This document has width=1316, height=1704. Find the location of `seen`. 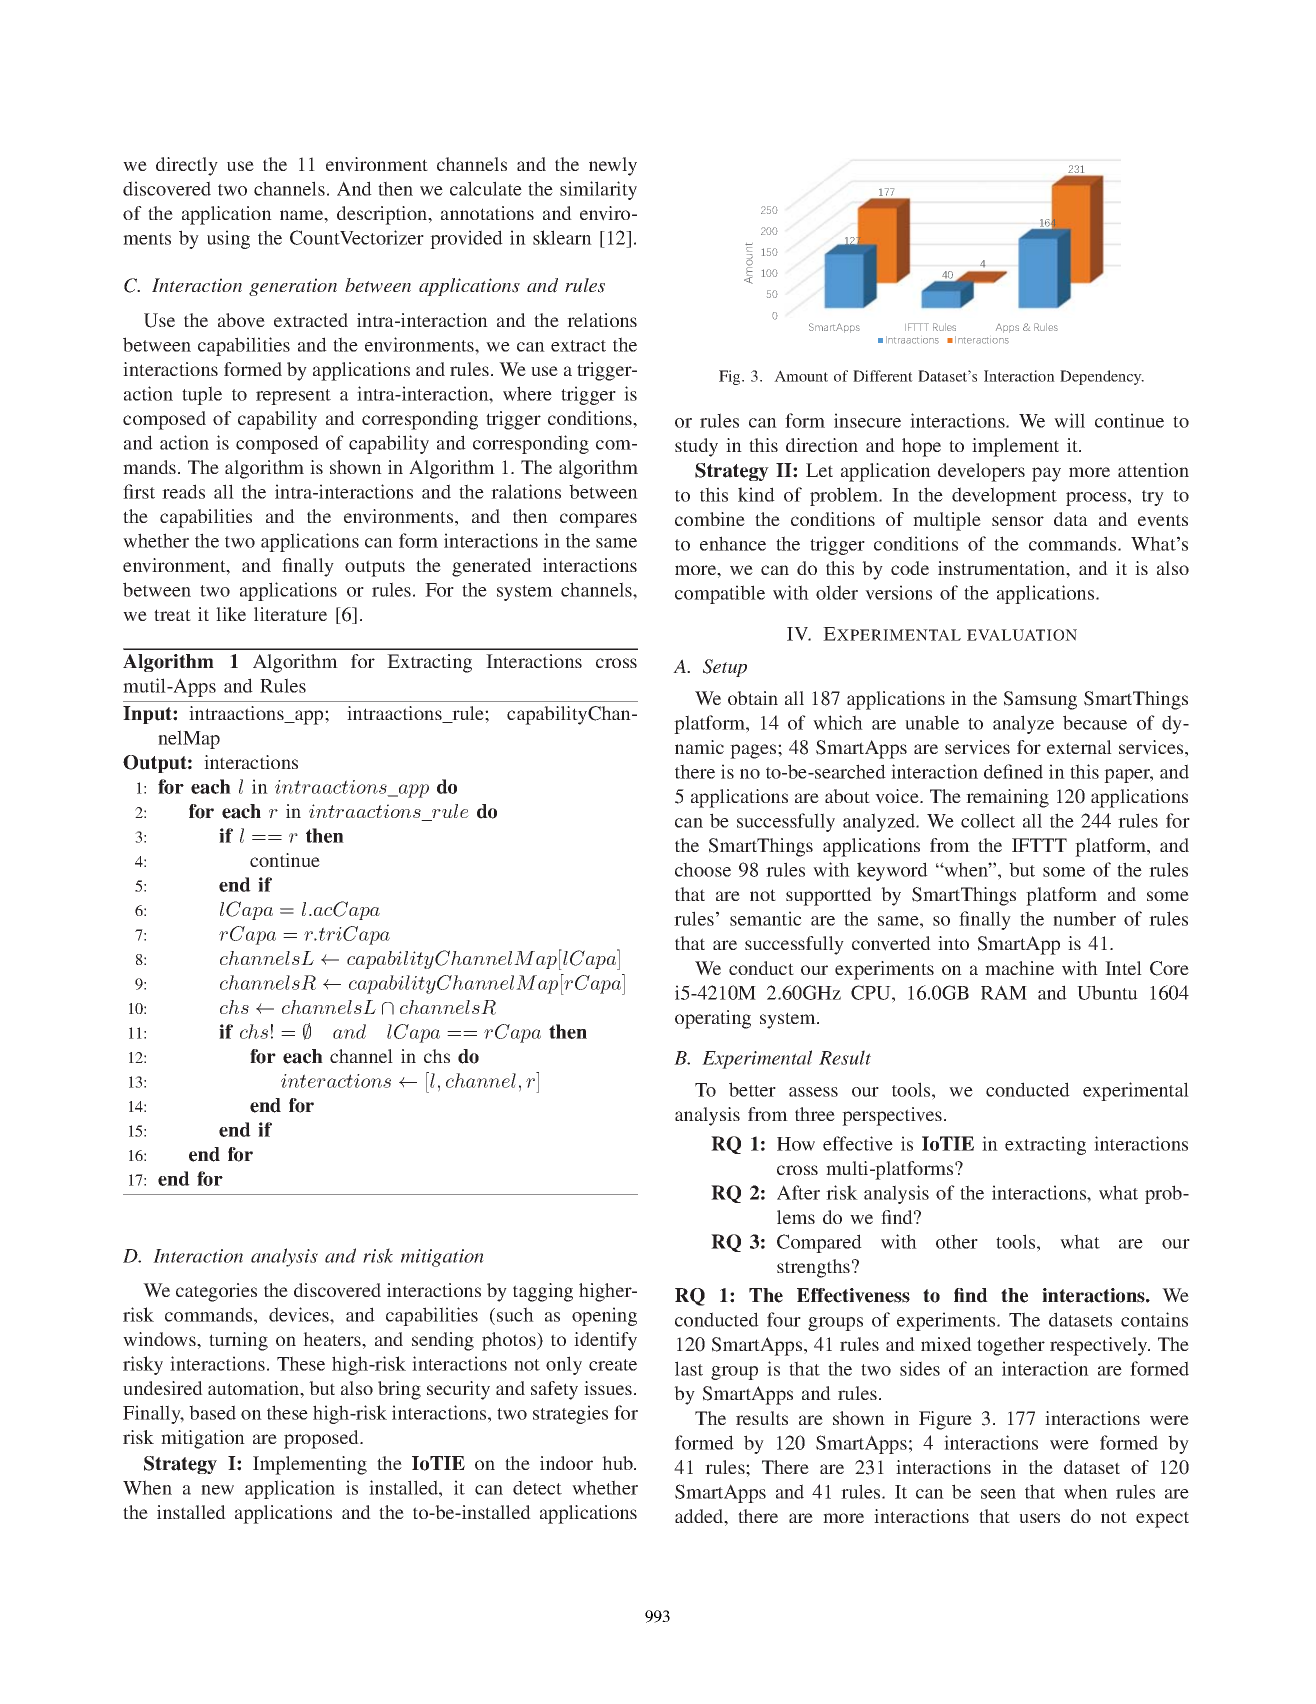

seen is located at coordinates (998, 1494).
